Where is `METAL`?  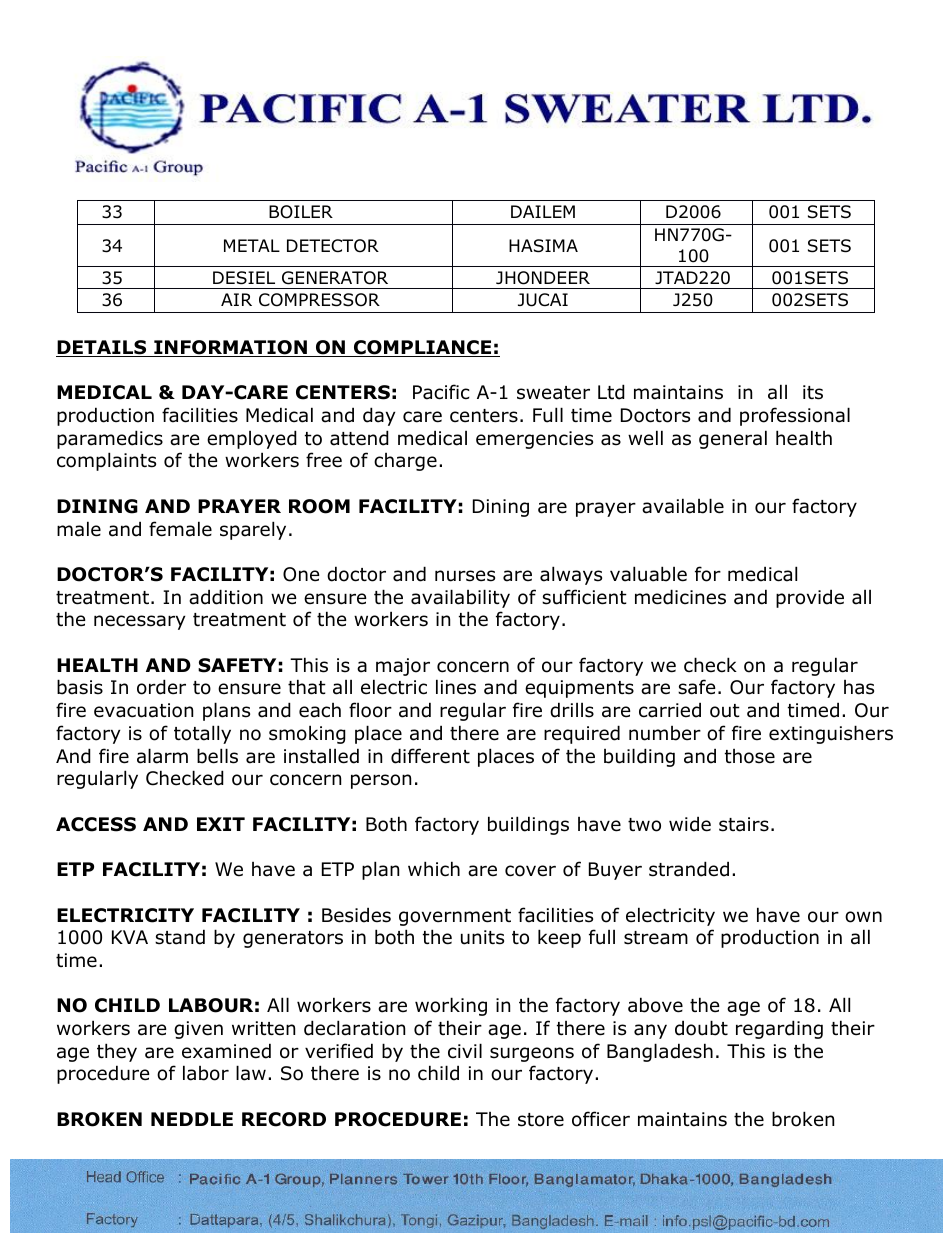
METAL is located at coordinates (252, 245).
